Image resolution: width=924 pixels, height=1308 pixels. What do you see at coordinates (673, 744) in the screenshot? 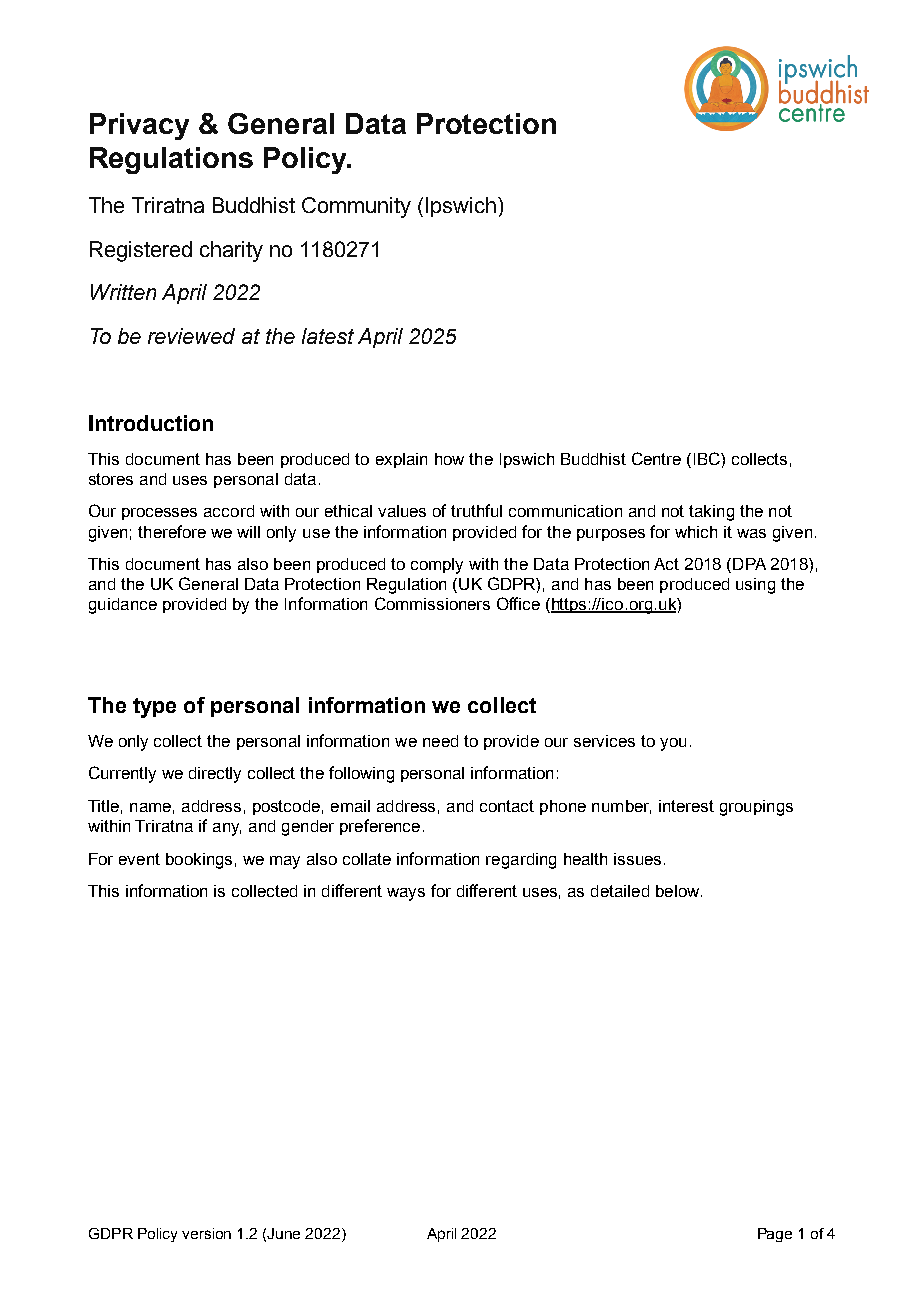
I see `you` at bounding box center [673, 744].
